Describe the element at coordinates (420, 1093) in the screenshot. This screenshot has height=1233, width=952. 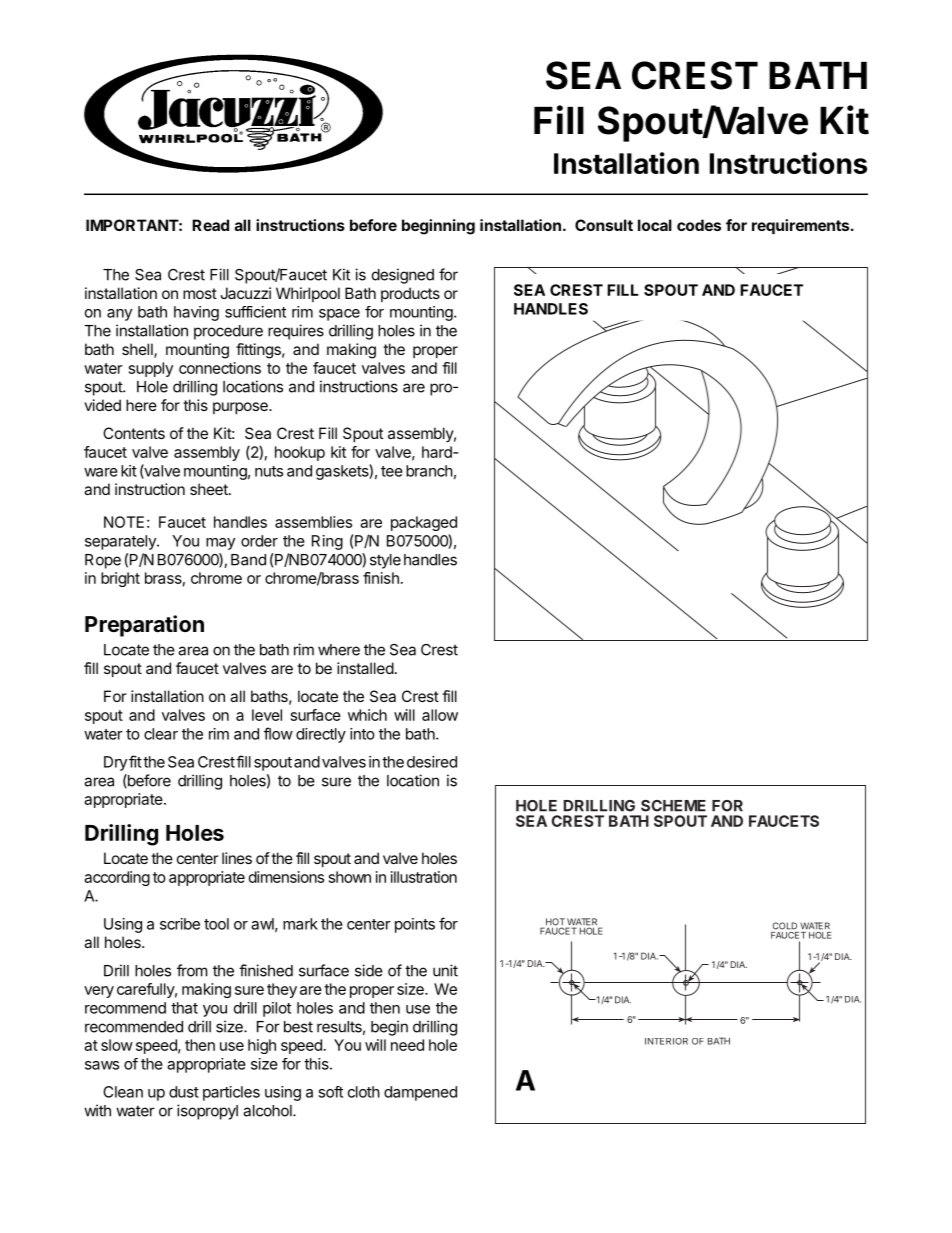
I see `dampened` at that location.
